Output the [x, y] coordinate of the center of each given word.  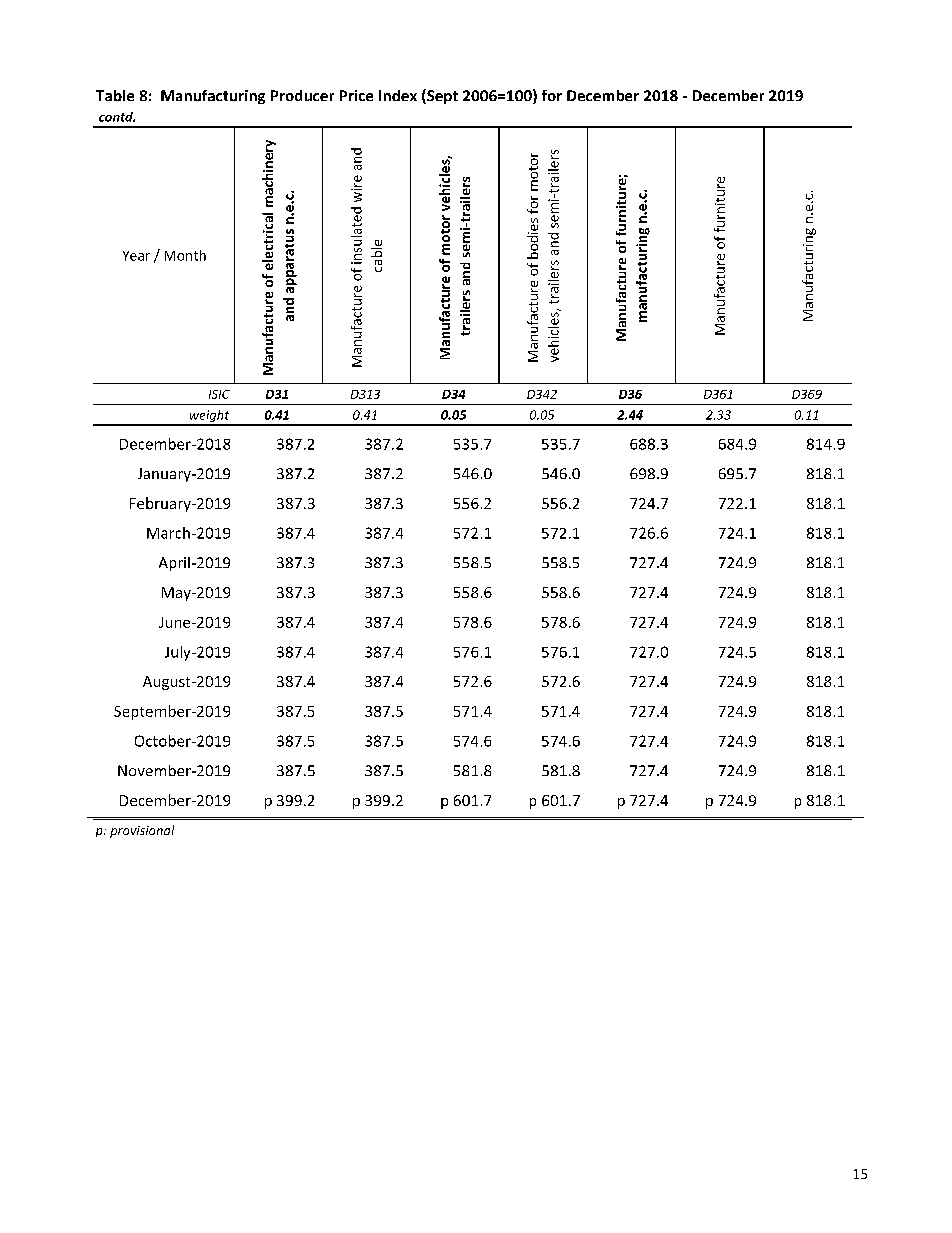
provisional [142, 831]
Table [115, 95]
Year [136, 256]
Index [398, 95]
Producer [302, 95]
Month [185, 255]
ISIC [219, 394]
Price [356, 95]
